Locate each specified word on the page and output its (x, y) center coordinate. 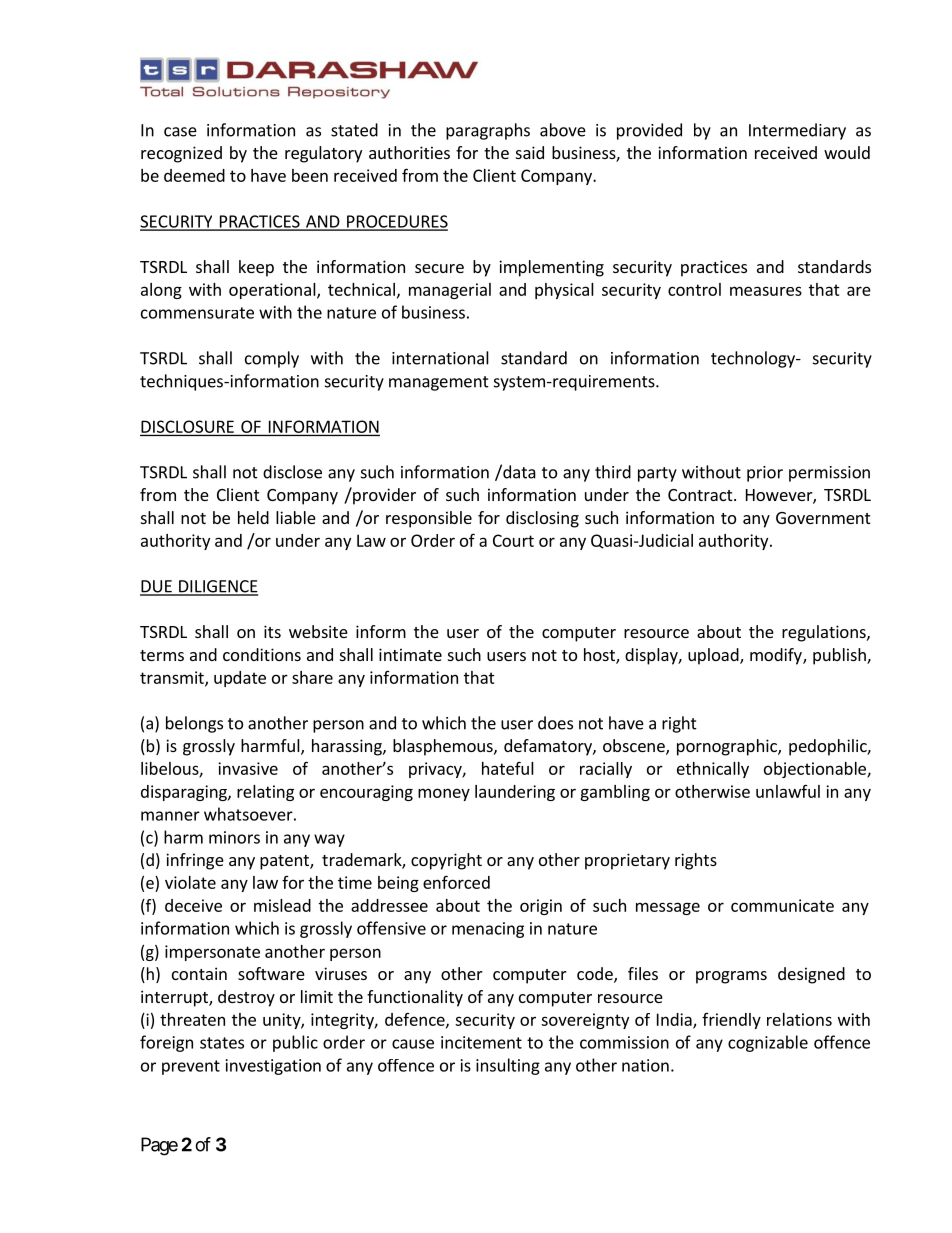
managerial (450, 291)
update (240, 679)
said (530, 152)
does (555, 723)
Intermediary (797, 131)
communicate (782, 905)
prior (765, 474)
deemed (194, 175)
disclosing (542, 519)
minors (234, 837)
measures (766, 291)
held (253, 517)
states (222, 1043)
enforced (456, 882)
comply (272, 359)
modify (777, 656)
